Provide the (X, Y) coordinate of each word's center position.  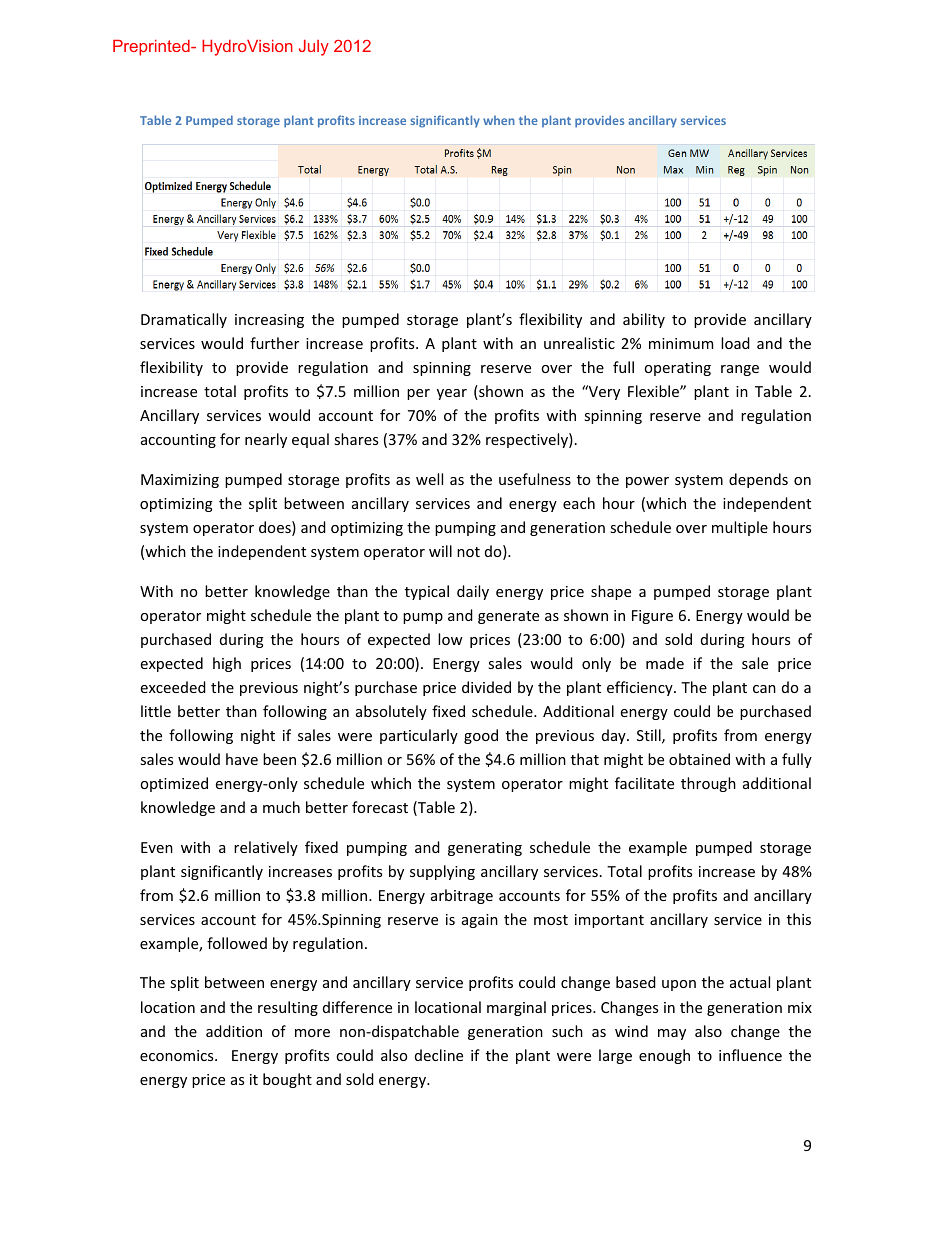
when (499, 120)
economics (178, 1055)
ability (644, 320)
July (314, 48)
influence (750, 1055)
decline (439, 1055)
